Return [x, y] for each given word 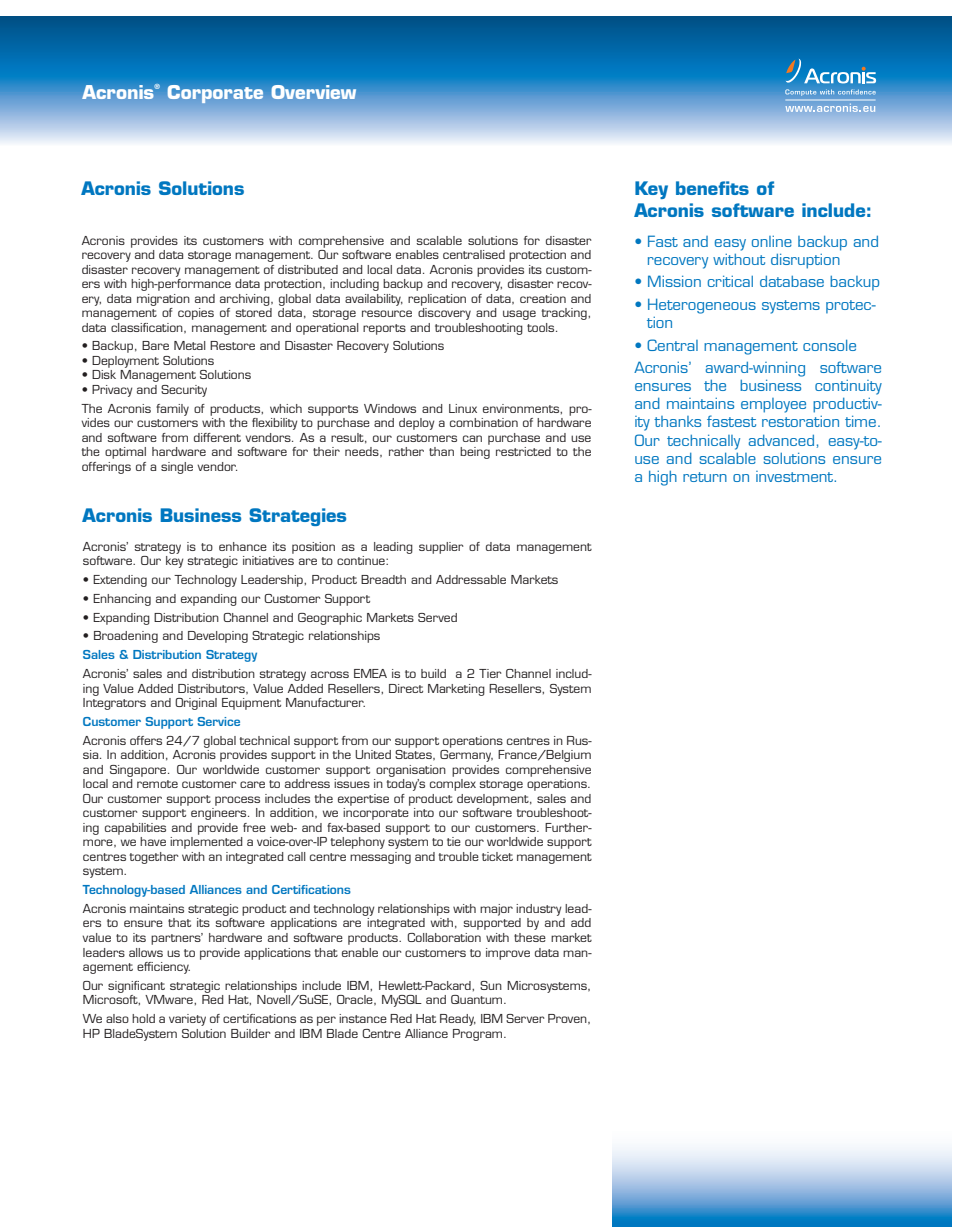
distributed [308, 269]
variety [187, 1020]
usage [519, 315]
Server [525, 1018]
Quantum [478, 999]
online [772, 241]
